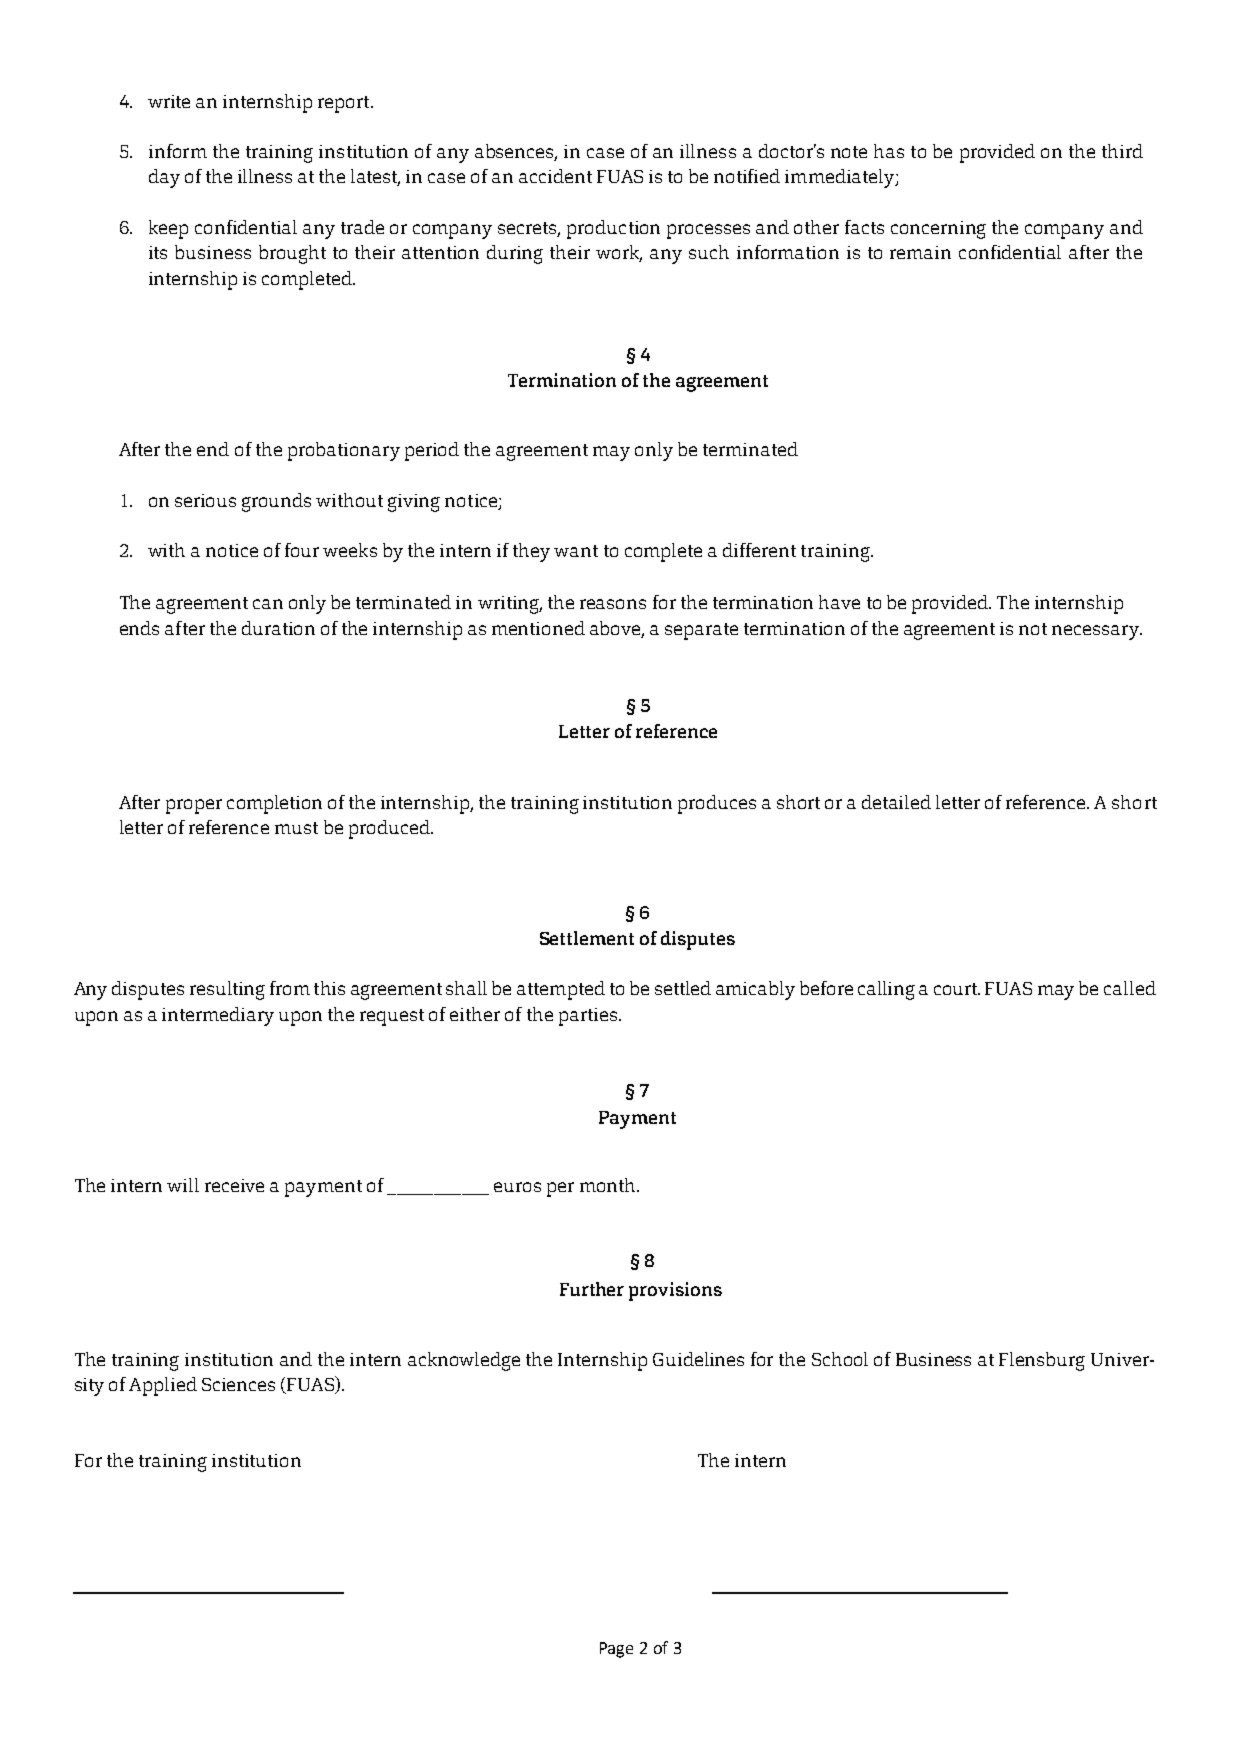 The image size is (1246, 1762). I want to click on Settlement, so click(587, 938).
